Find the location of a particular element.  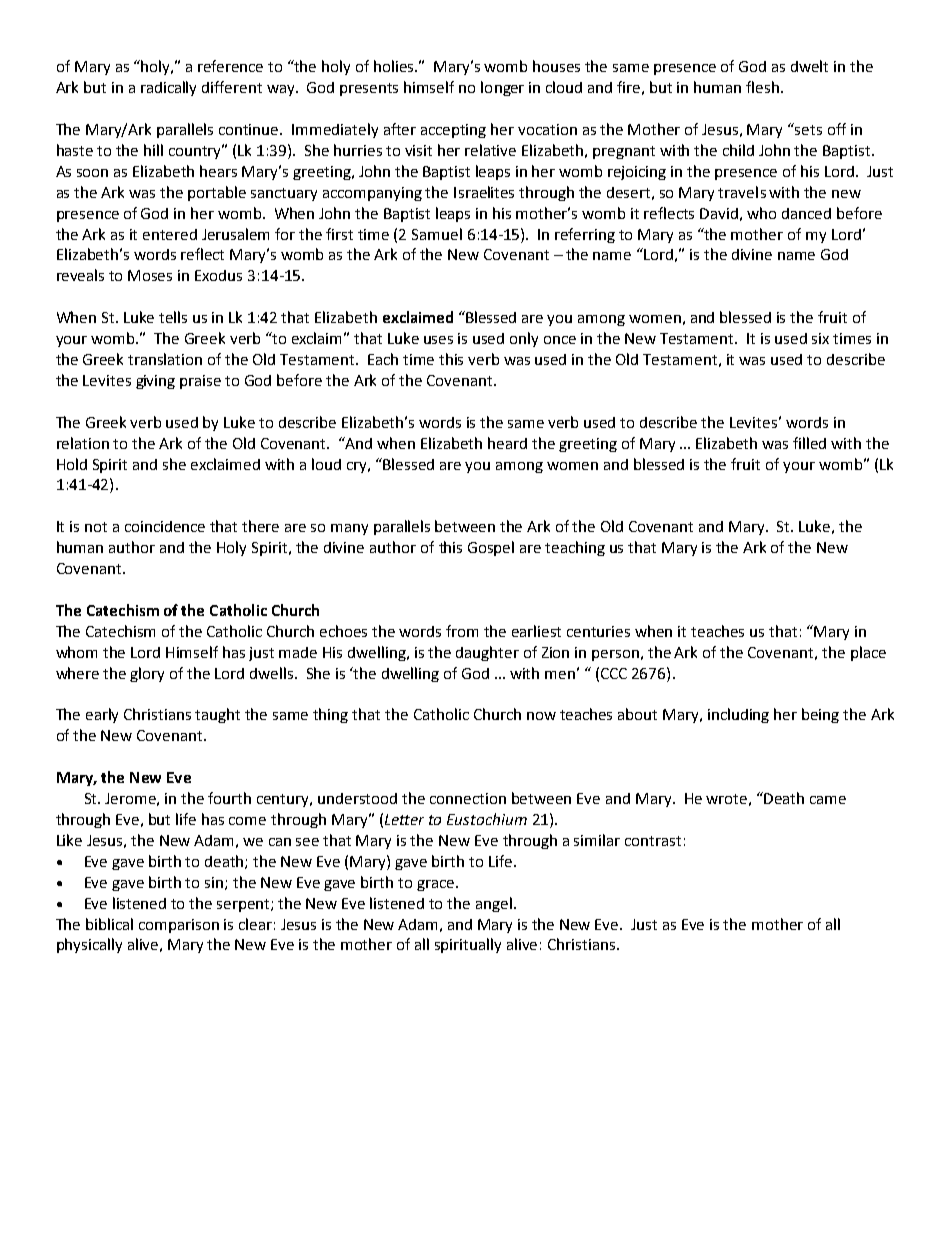

danced is located at coordinates (806, 213).
